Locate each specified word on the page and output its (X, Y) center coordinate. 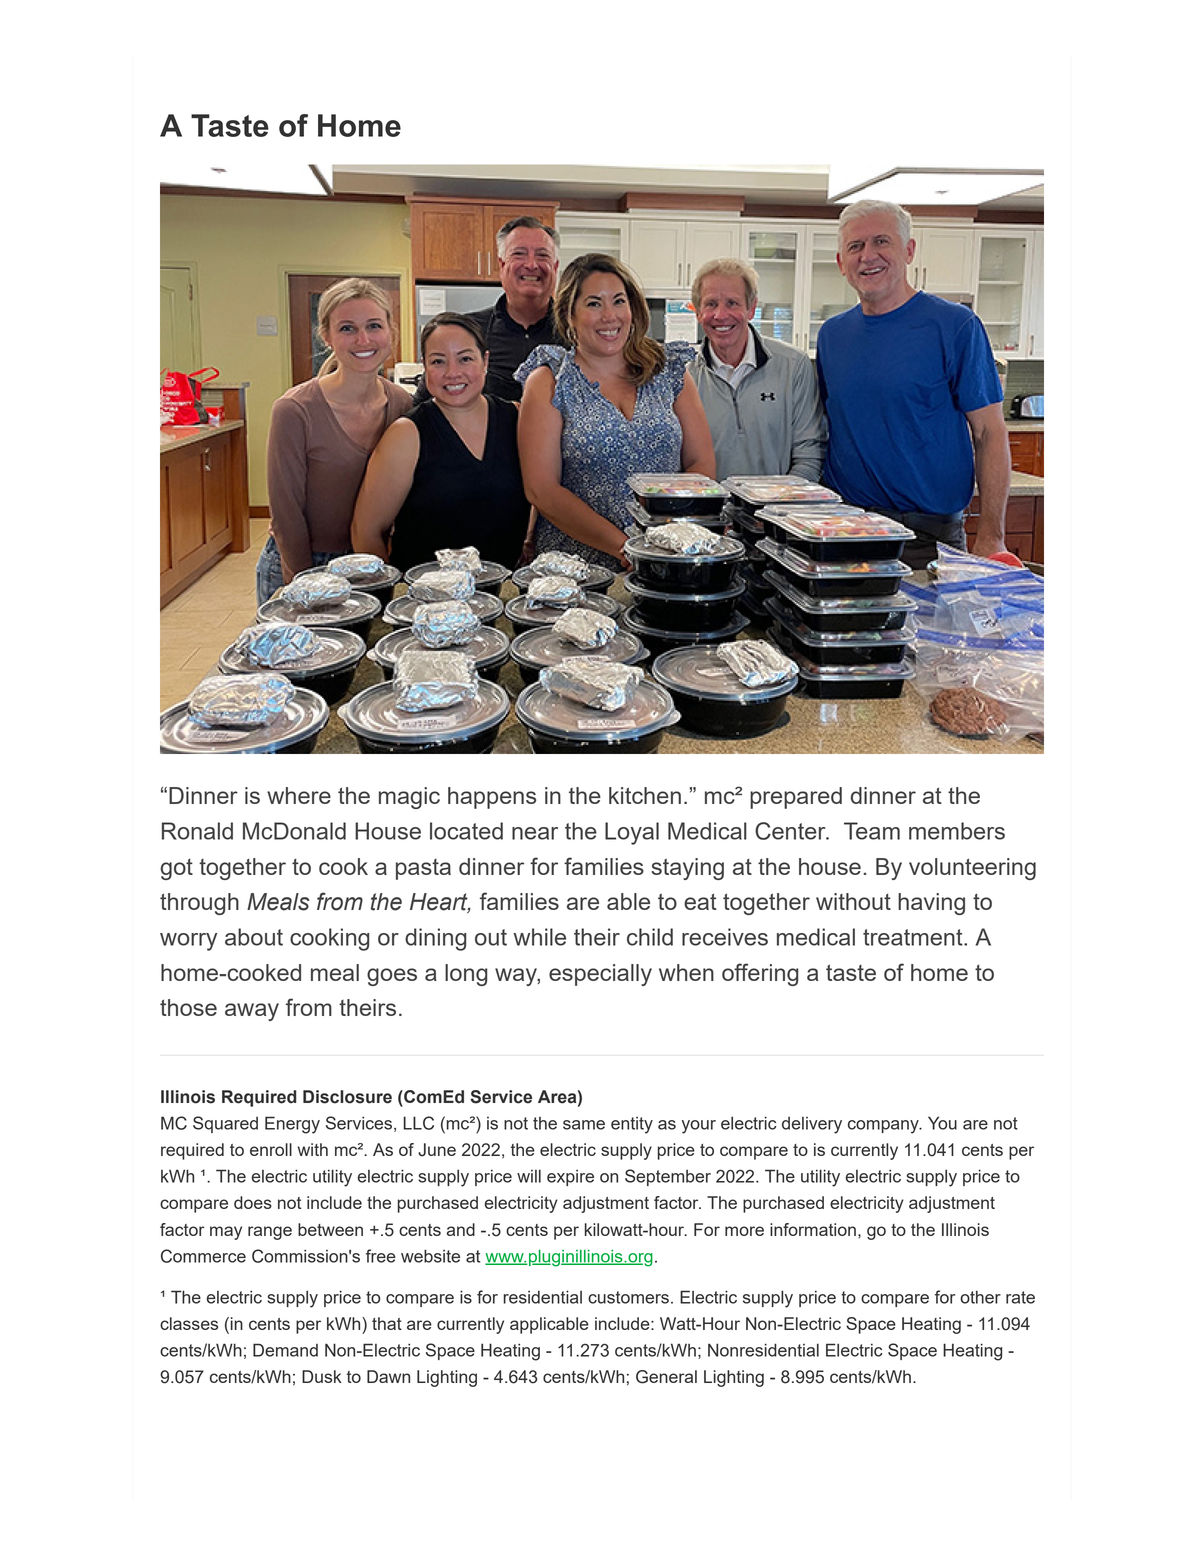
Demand (285, 1350)
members (957, 831)
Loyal (632, 833)
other (980, 1297)
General (666, 1377)
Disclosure (347, 1097)
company (884, 1127)
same (584, 1125)
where (299, 795)
